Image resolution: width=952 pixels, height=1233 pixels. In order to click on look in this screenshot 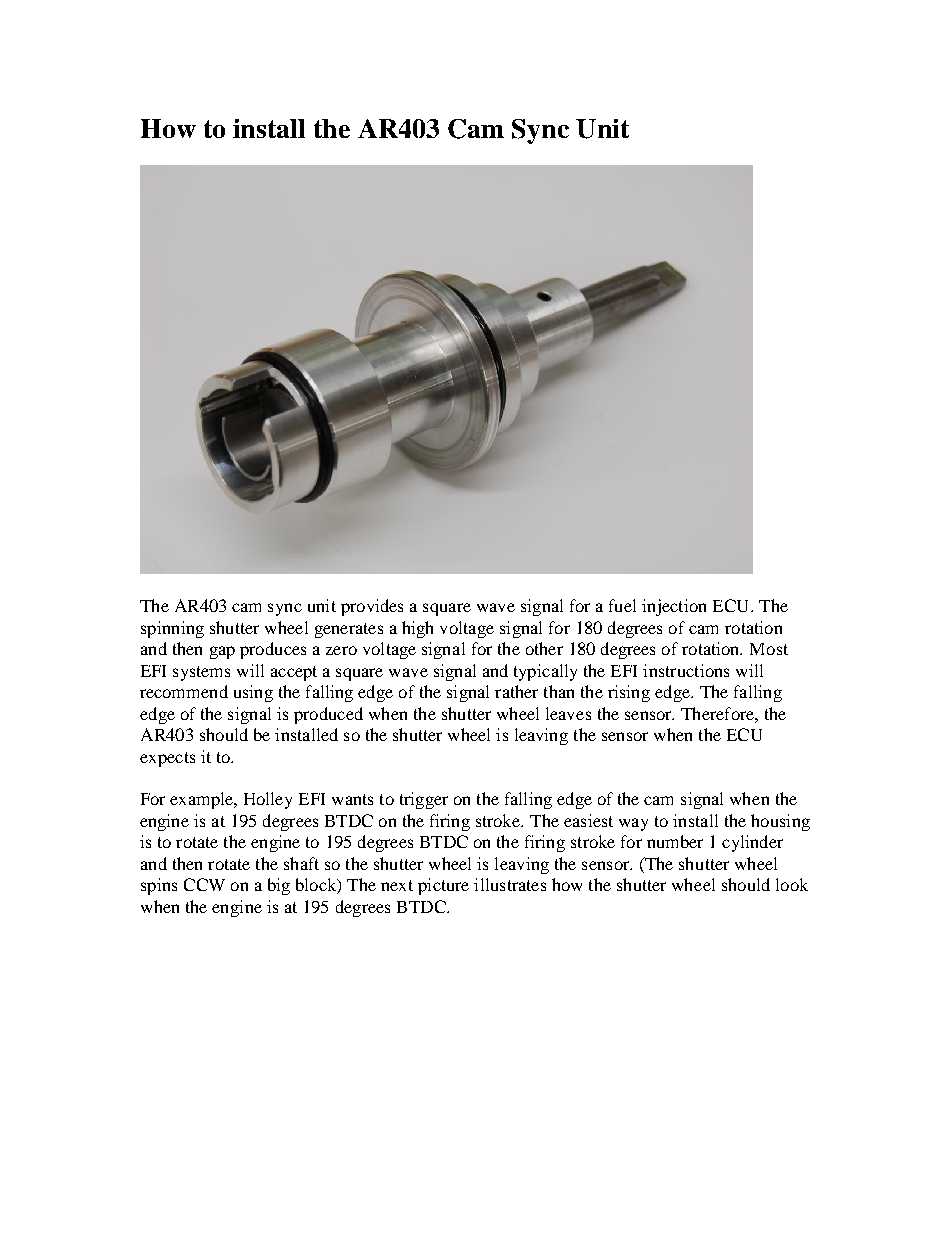, I will do `click(792, 884)`.
